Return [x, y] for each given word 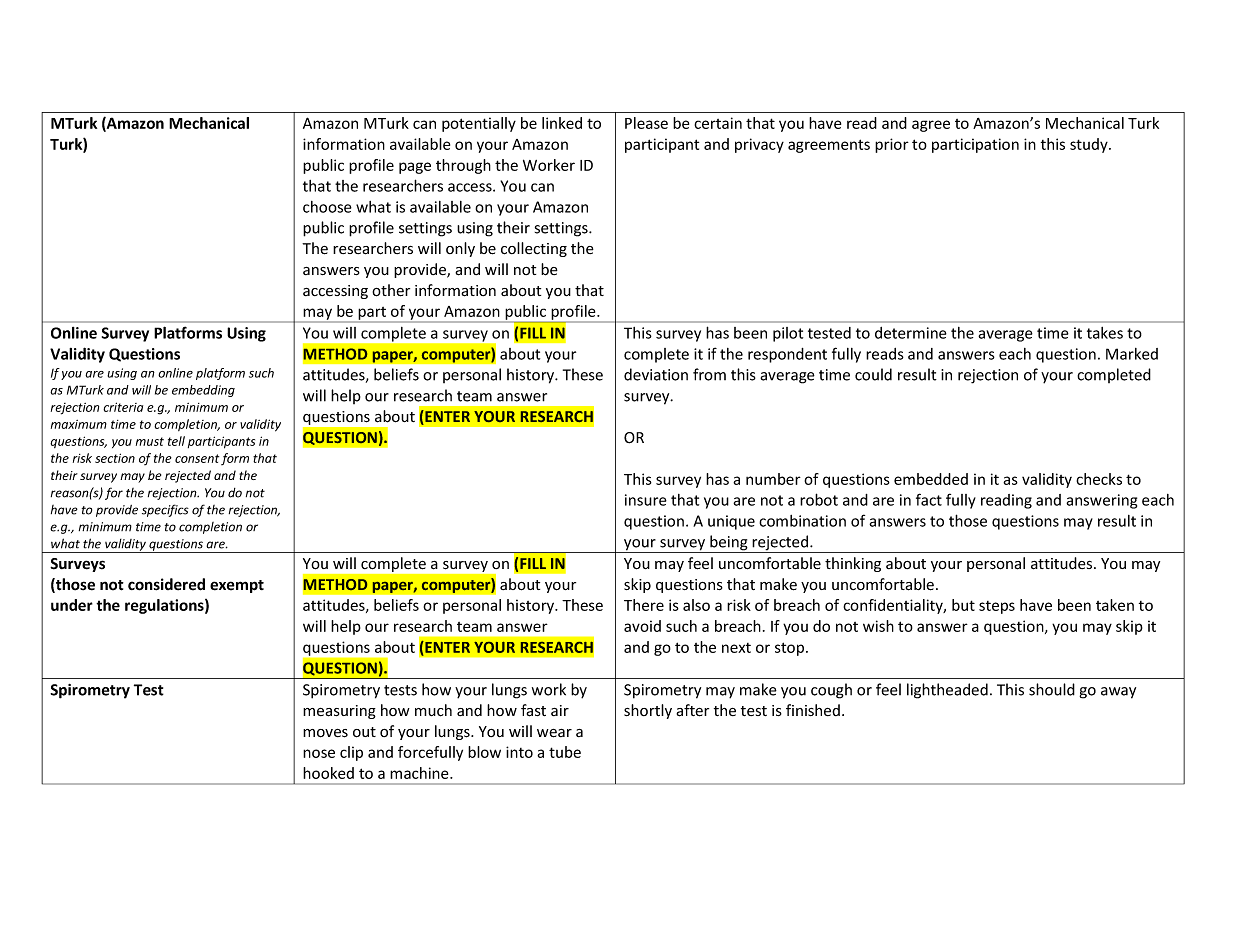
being [729, 544]
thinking [853, 564]
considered [166, 584]
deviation [656, 374]
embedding [203, 391]
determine [911, 333]
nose [319, 753]
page [415, 168]
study [1090, 145]
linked [562, 123]
